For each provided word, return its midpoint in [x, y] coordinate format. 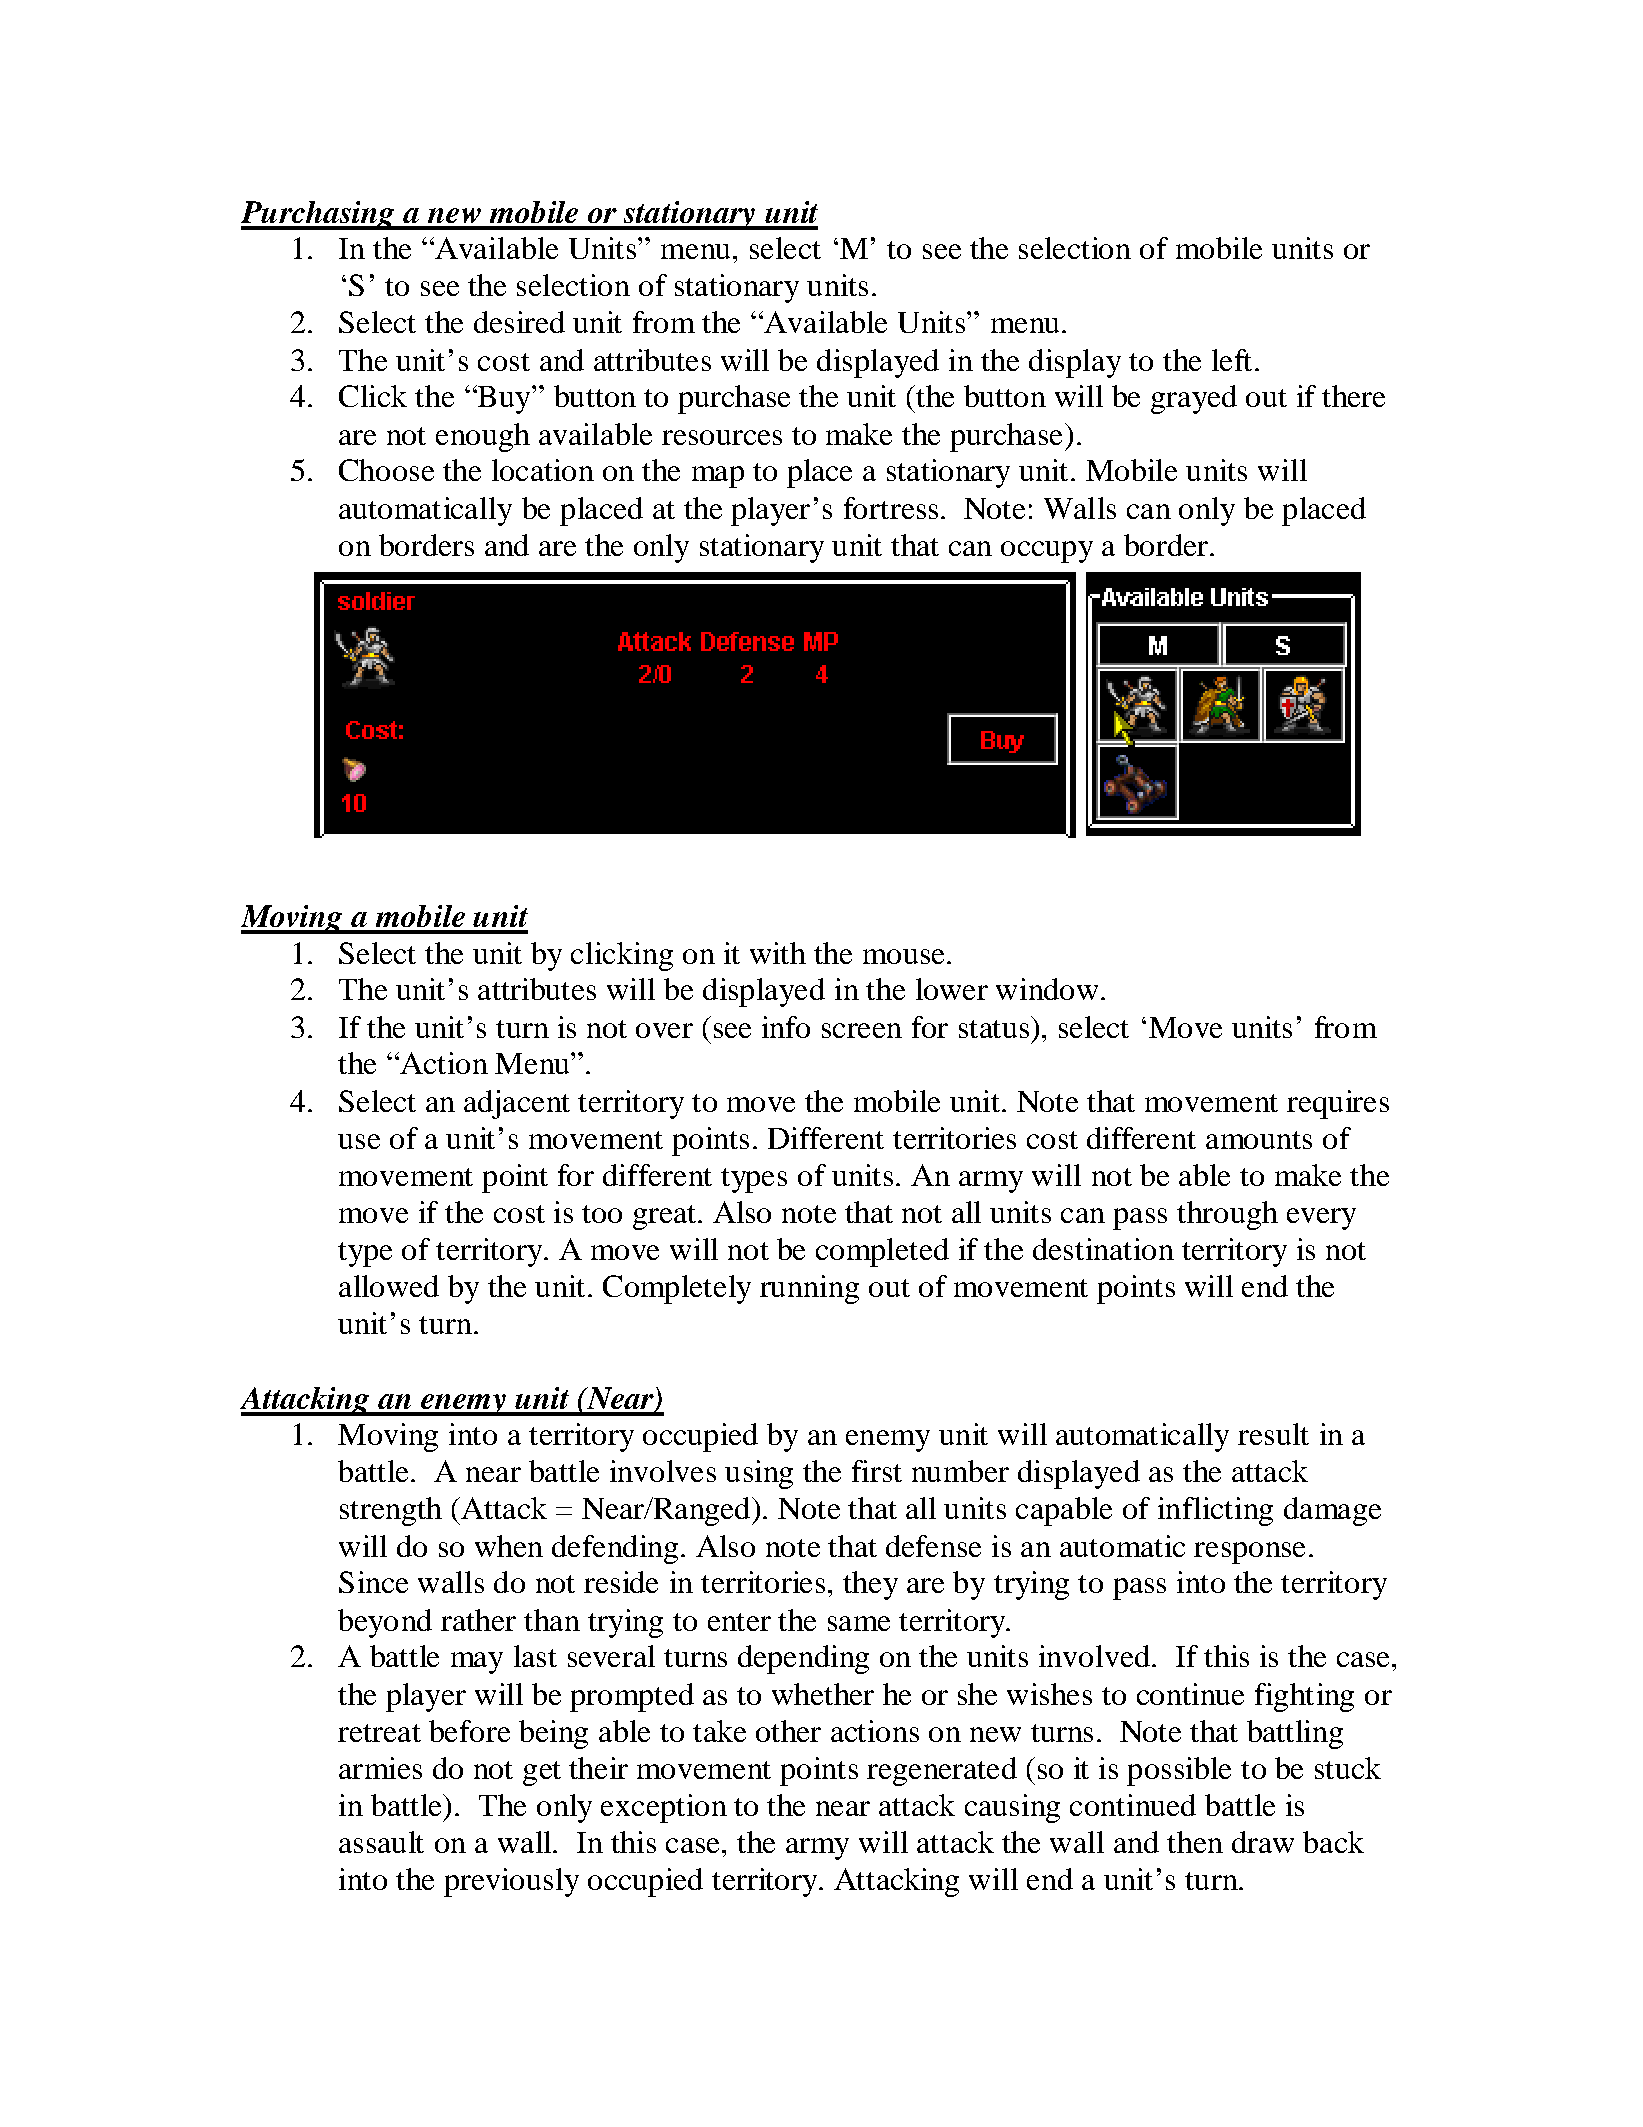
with [778, 953]
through [1227, 1215]
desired [519, 322]
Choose [386, 470]
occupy [1047, 552]
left [1232, 360]
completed [882, 1252]
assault [381, 1842]
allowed [389, 1286]
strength [391, 1511]
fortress [891, 508]
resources [722, 437]
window [1047, 989]
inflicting [1215, 1511]
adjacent [517, 1104]
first [877, 1471]
